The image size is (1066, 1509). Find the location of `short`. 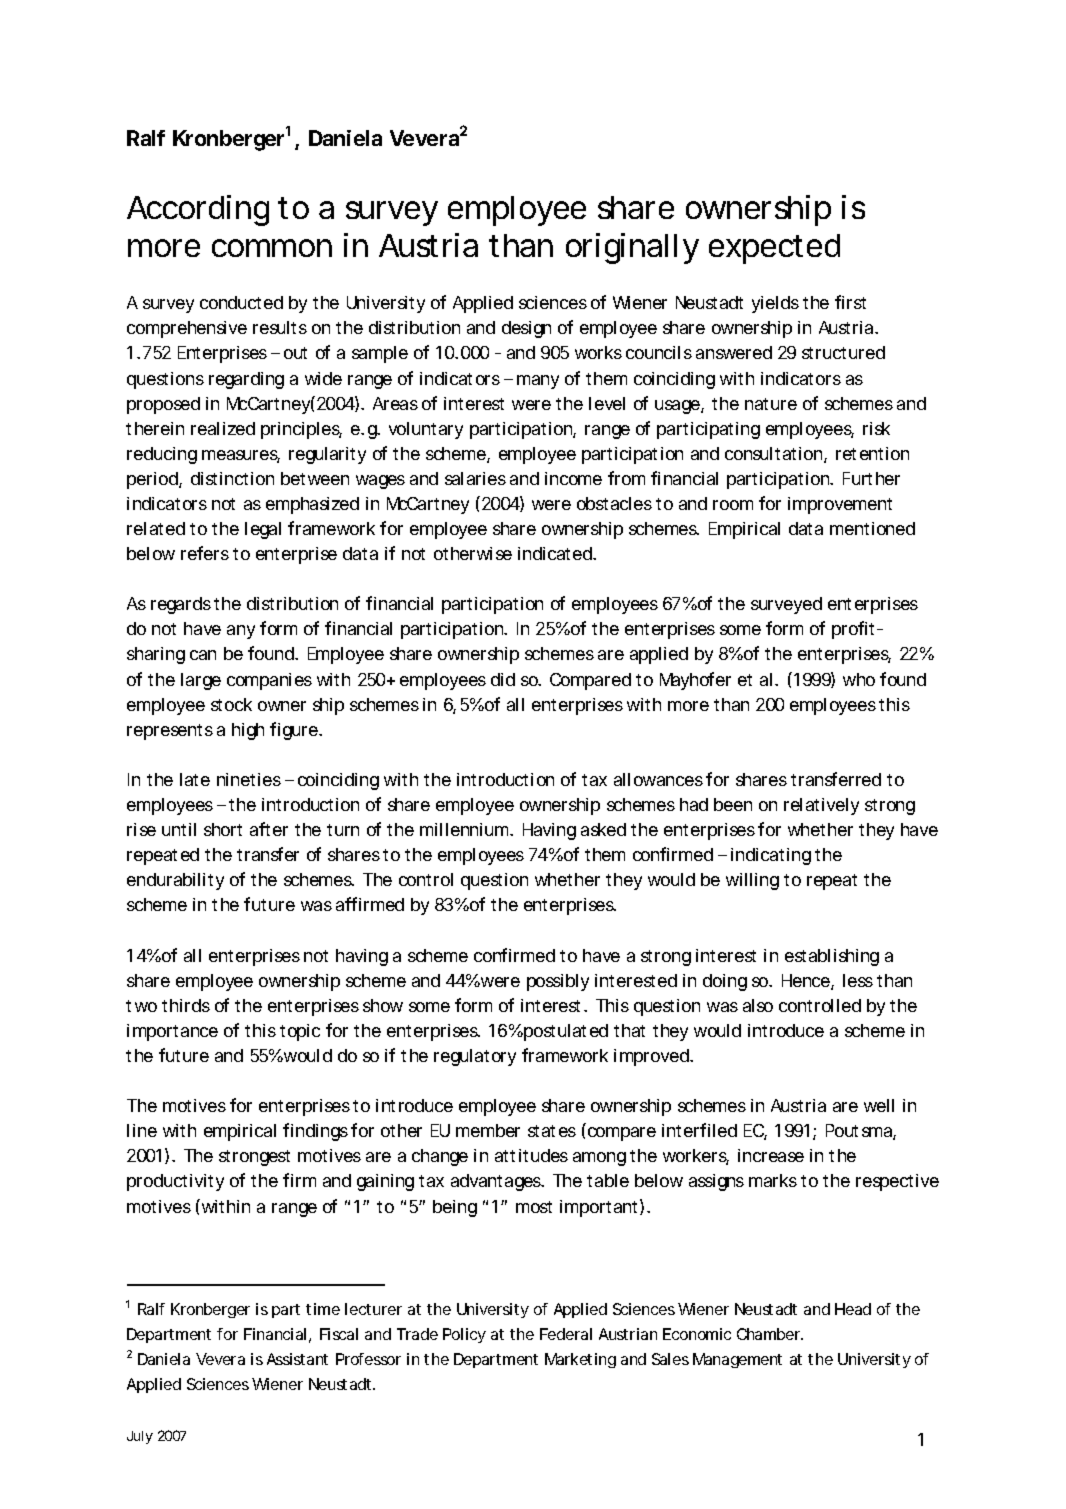

short is located at coordinates (223, 829).
